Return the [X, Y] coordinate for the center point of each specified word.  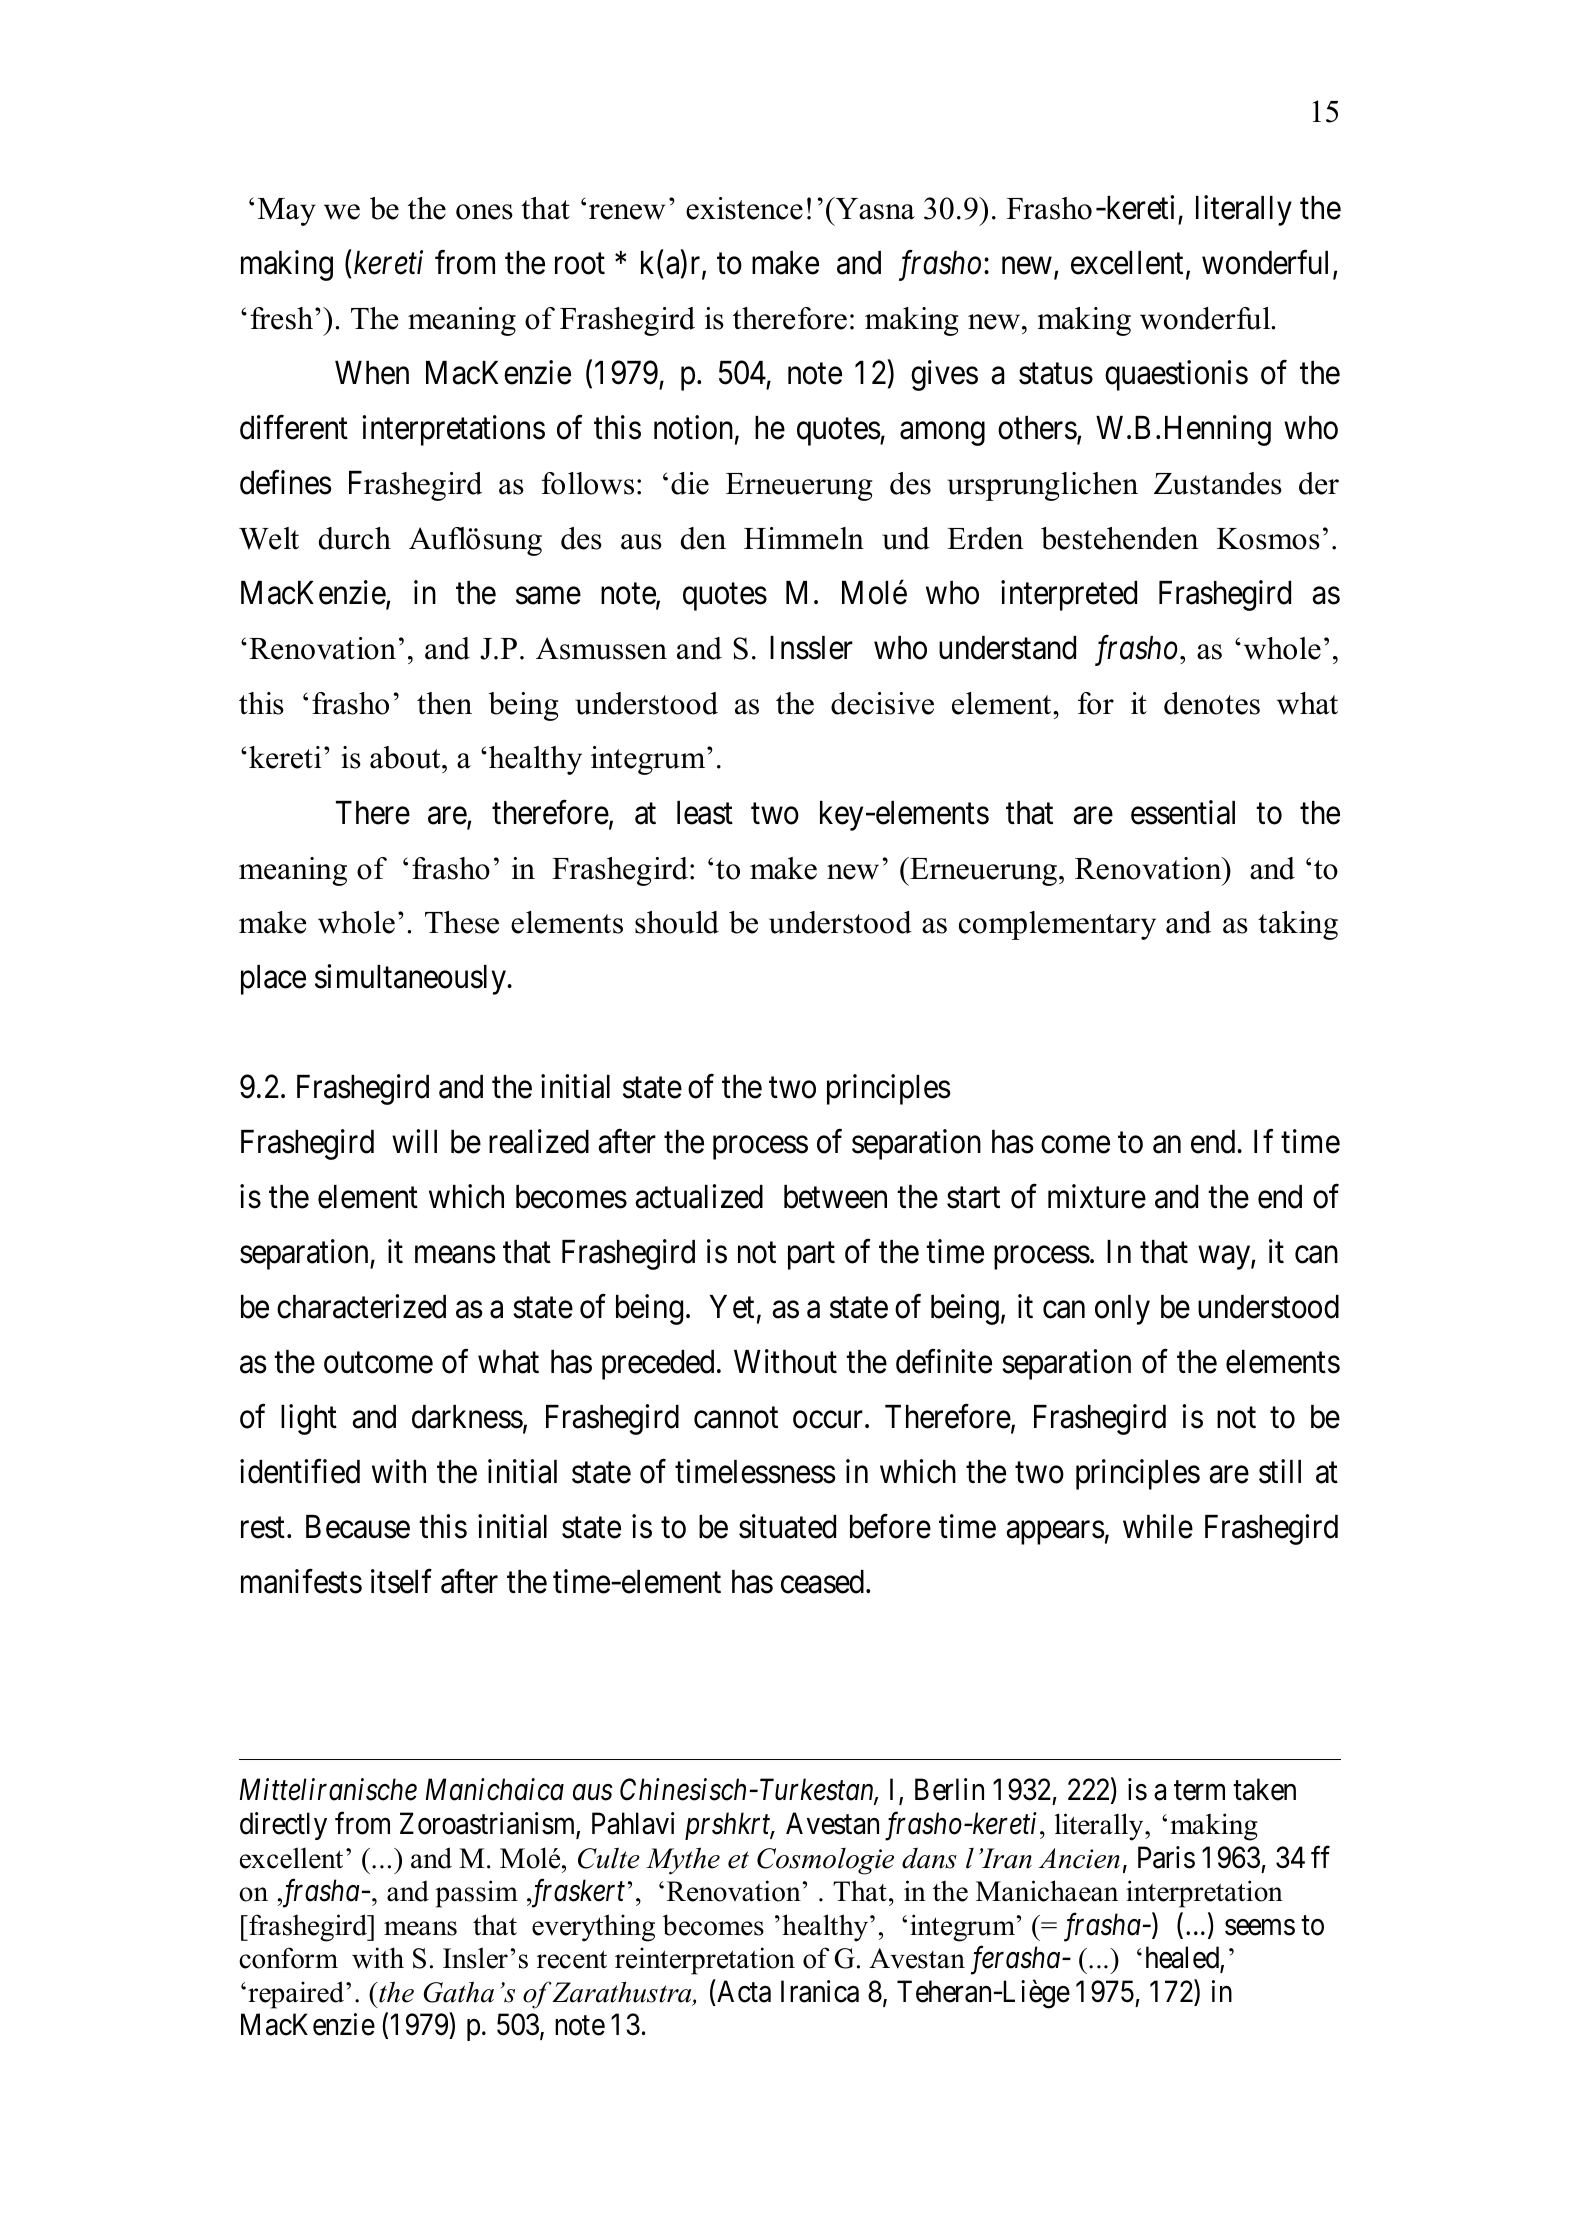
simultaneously [411, 979]
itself [401, 1581]
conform [288, 1958]
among [942, 434]
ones [484, 212]
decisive [882, 703]
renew [627, 212]
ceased [824, 1582]
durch [355, 538]
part [811, 1256]
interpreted [1069, 595]
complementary [1057, 925]
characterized [361, 1306]
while [1158, 1526]
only [1122, 1310]
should [677, 922]
